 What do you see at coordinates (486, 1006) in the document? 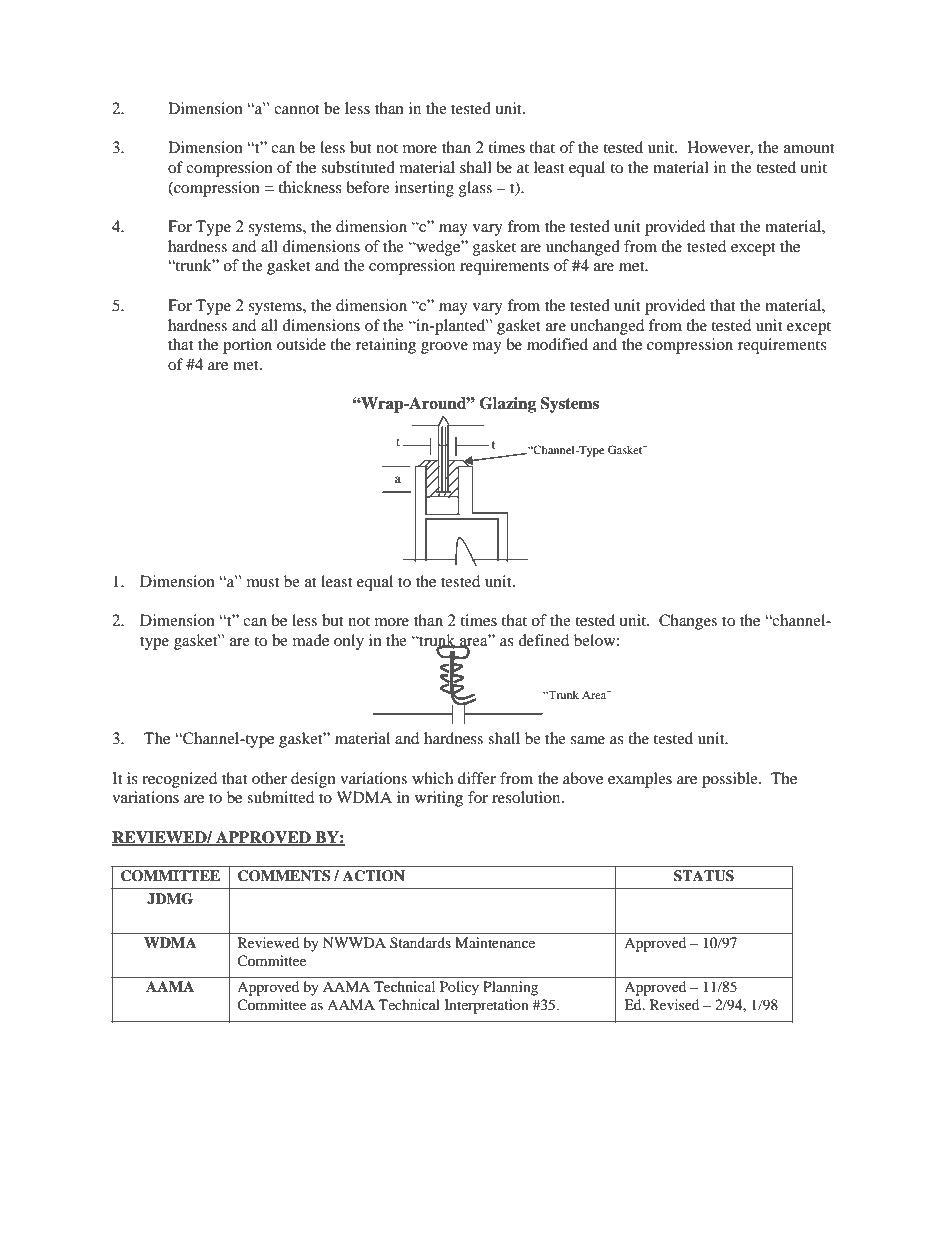
I see `Interpretation` at bounding box center [486, 1006].
